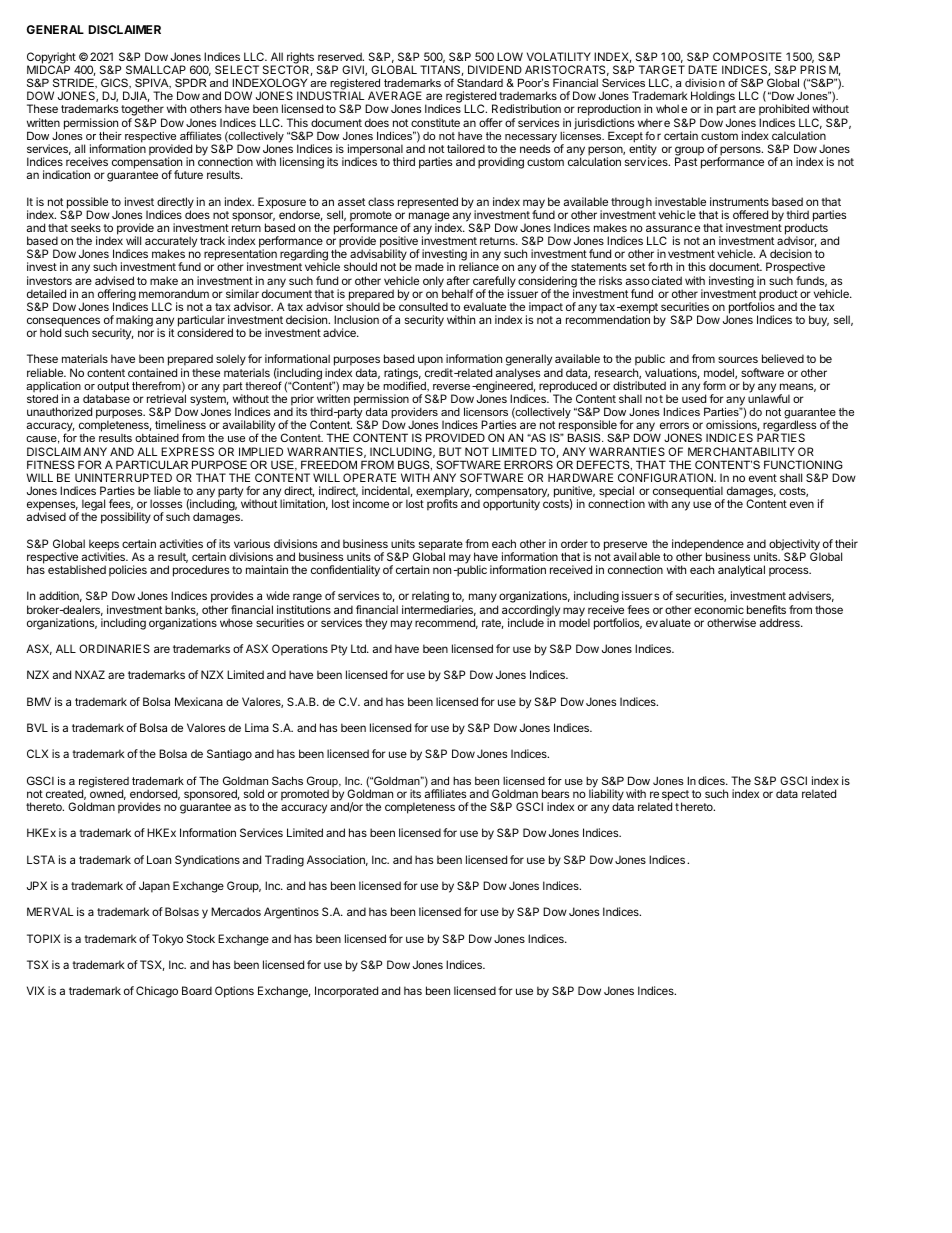 This screenshot has height=1233, width=952. I want to click on making, so click(134, 322).
